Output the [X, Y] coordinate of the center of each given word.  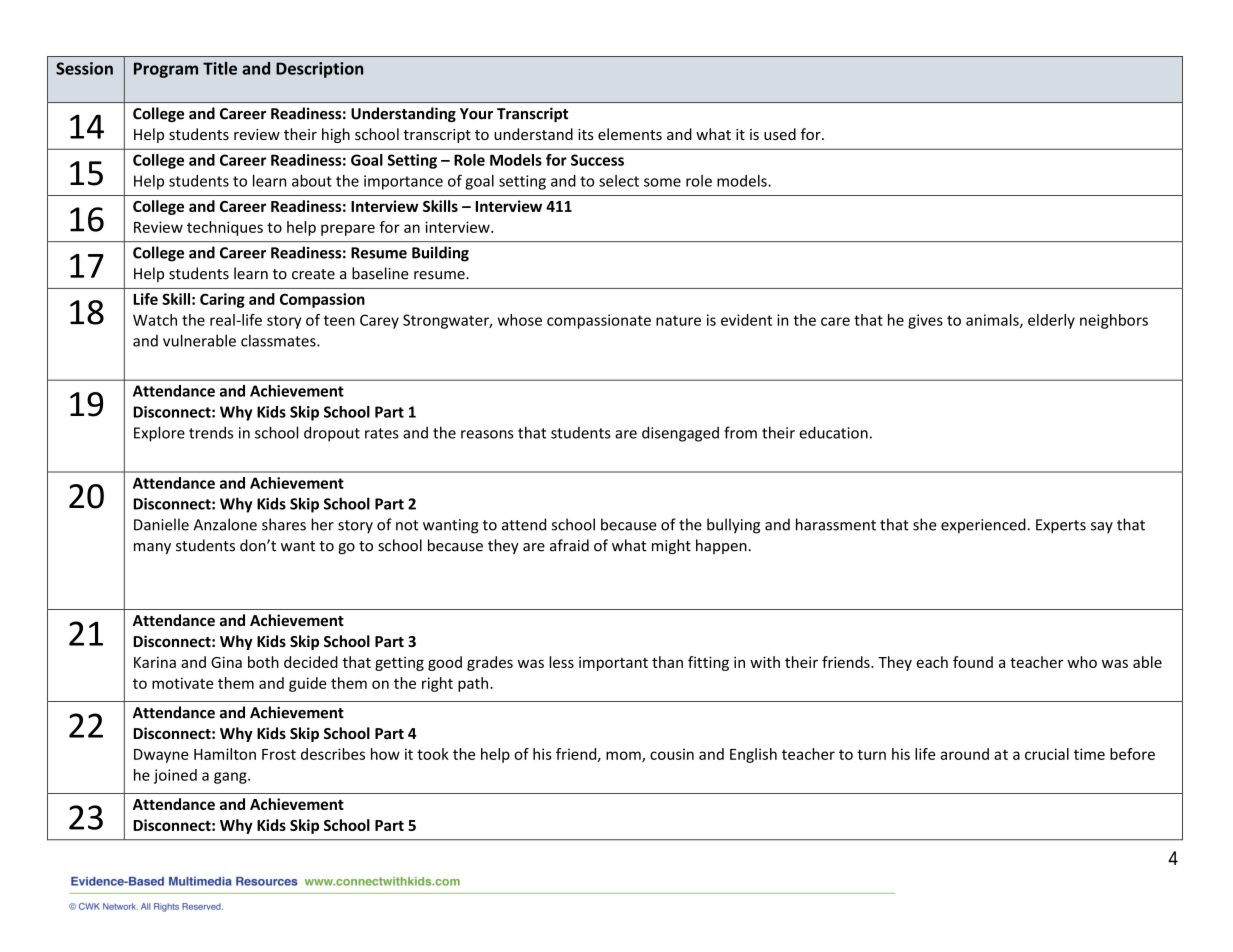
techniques [225, 228]
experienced [984, 526]
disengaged [680, 434]
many [152, 548]
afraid [569, 545]
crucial [1047, 754]
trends [211, 432]
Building [440, 254]
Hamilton [225, 754]
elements [630, 134]
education [833, 432]
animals [993, 321]
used [780, 134]
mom [624, 756]
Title [220, 68]
